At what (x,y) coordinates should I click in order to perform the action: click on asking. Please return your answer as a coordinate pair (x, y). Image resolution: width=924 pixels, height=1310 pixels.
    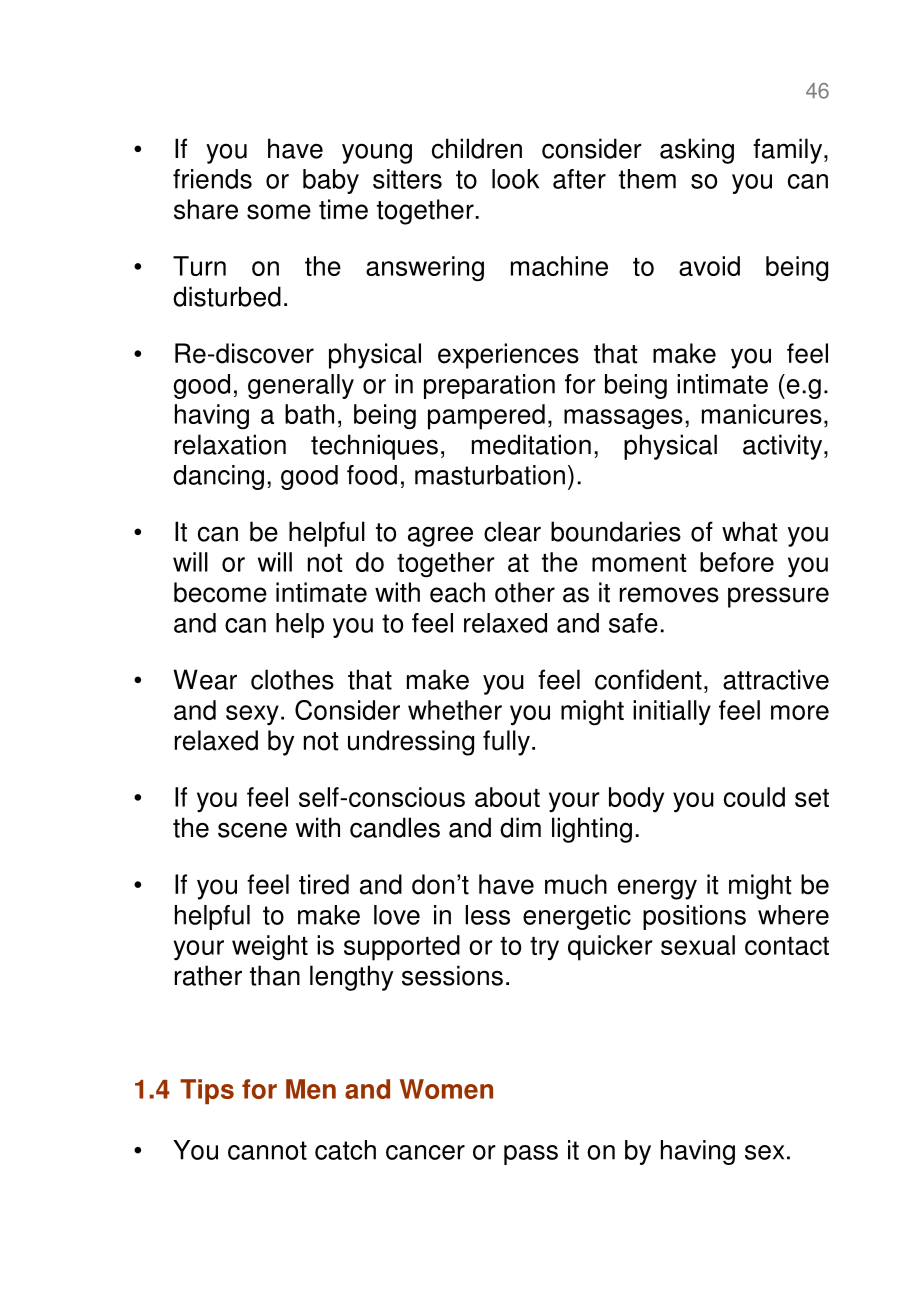
    Looking at the image, I should click on (697, 151).
